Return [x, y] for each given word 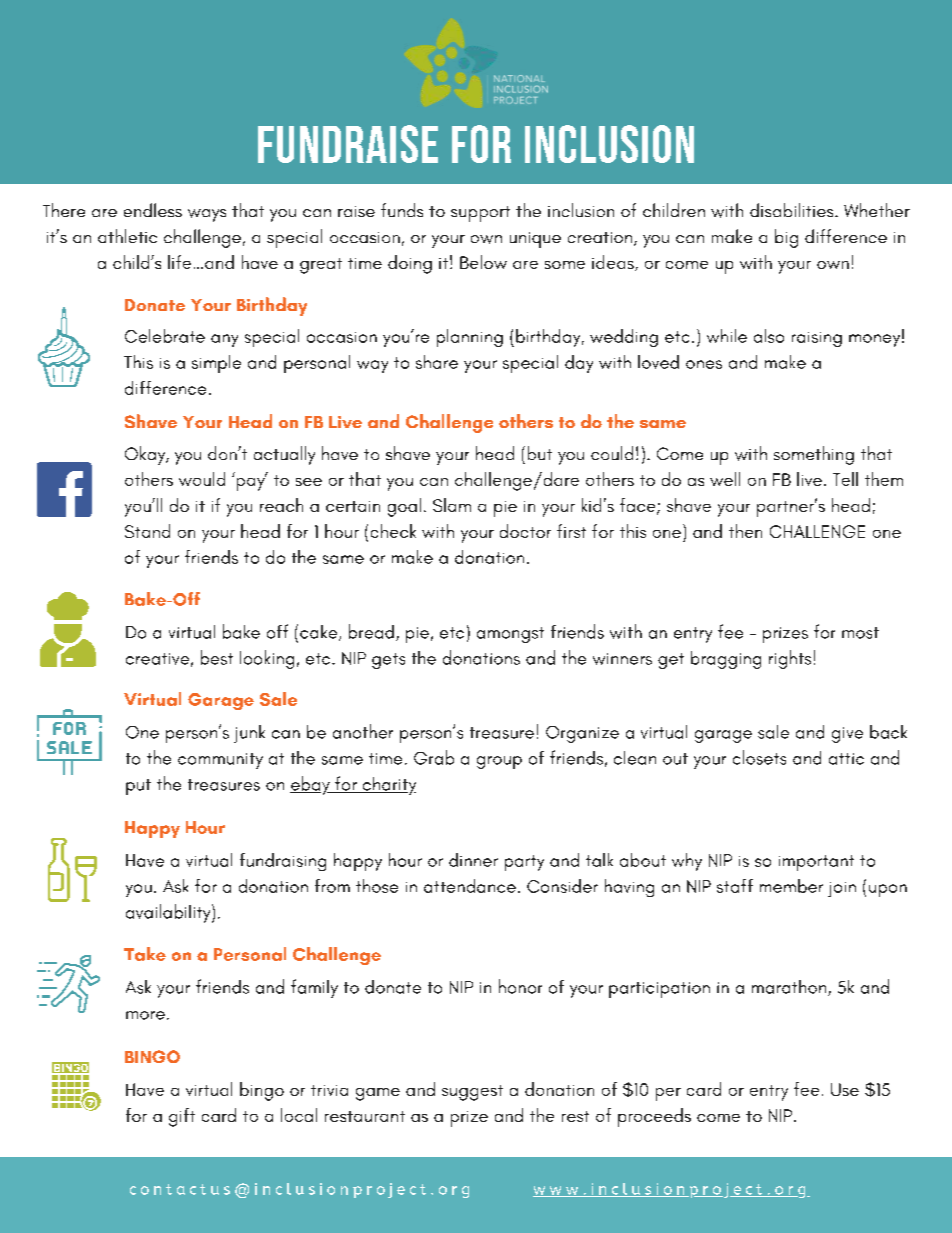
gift [182, 1117]
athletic [127, 236]
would [202, 479]
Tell [845, 479]
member [791, 886]
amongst [510, 635]
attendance [470, 886]
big [786, 238]
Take [145, 954]
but [540, 453]
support [480, 214]
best [217, 657]
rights [790, 659]
